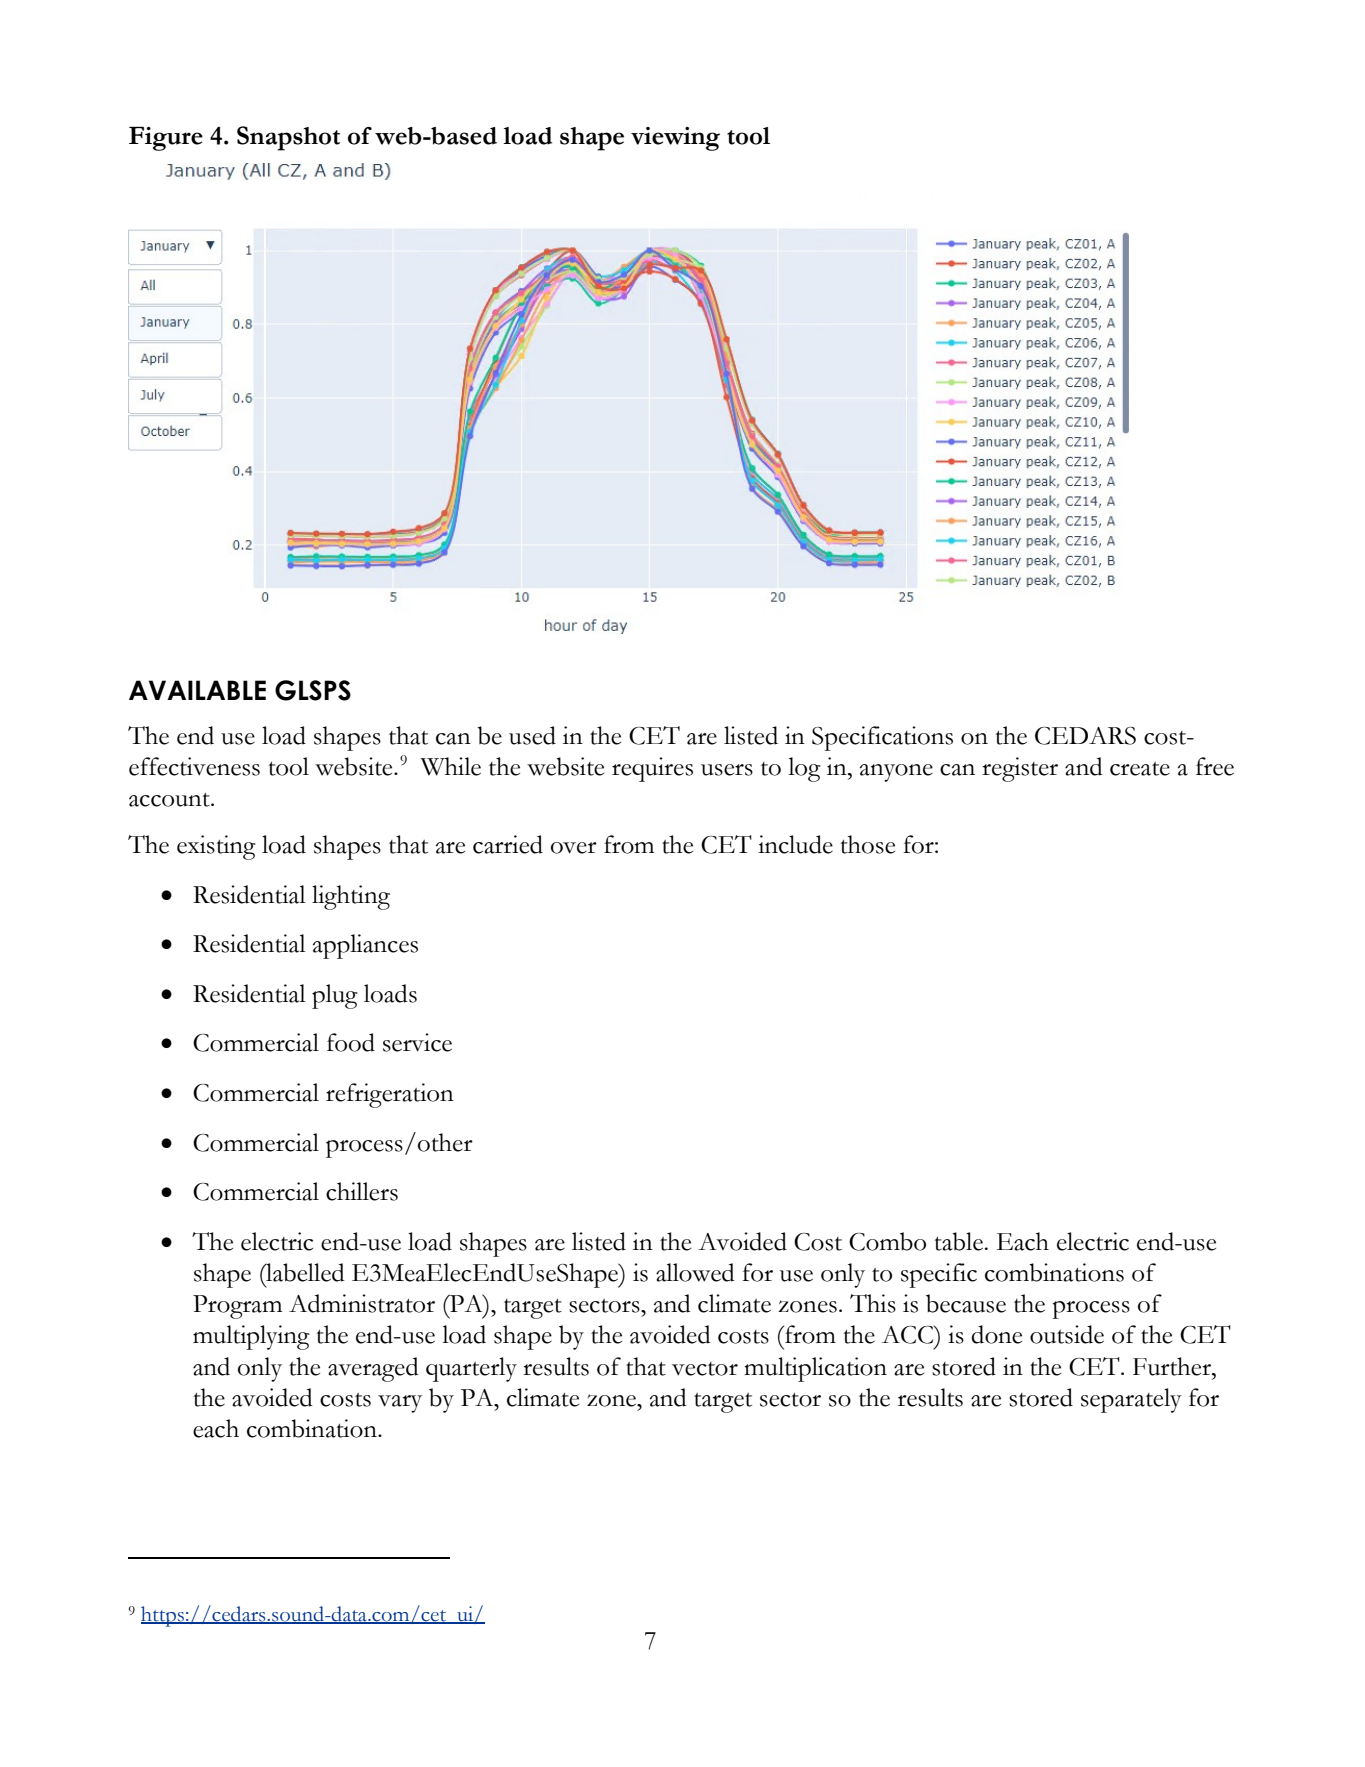  I want to click on outside, so click(1067, 1334).
